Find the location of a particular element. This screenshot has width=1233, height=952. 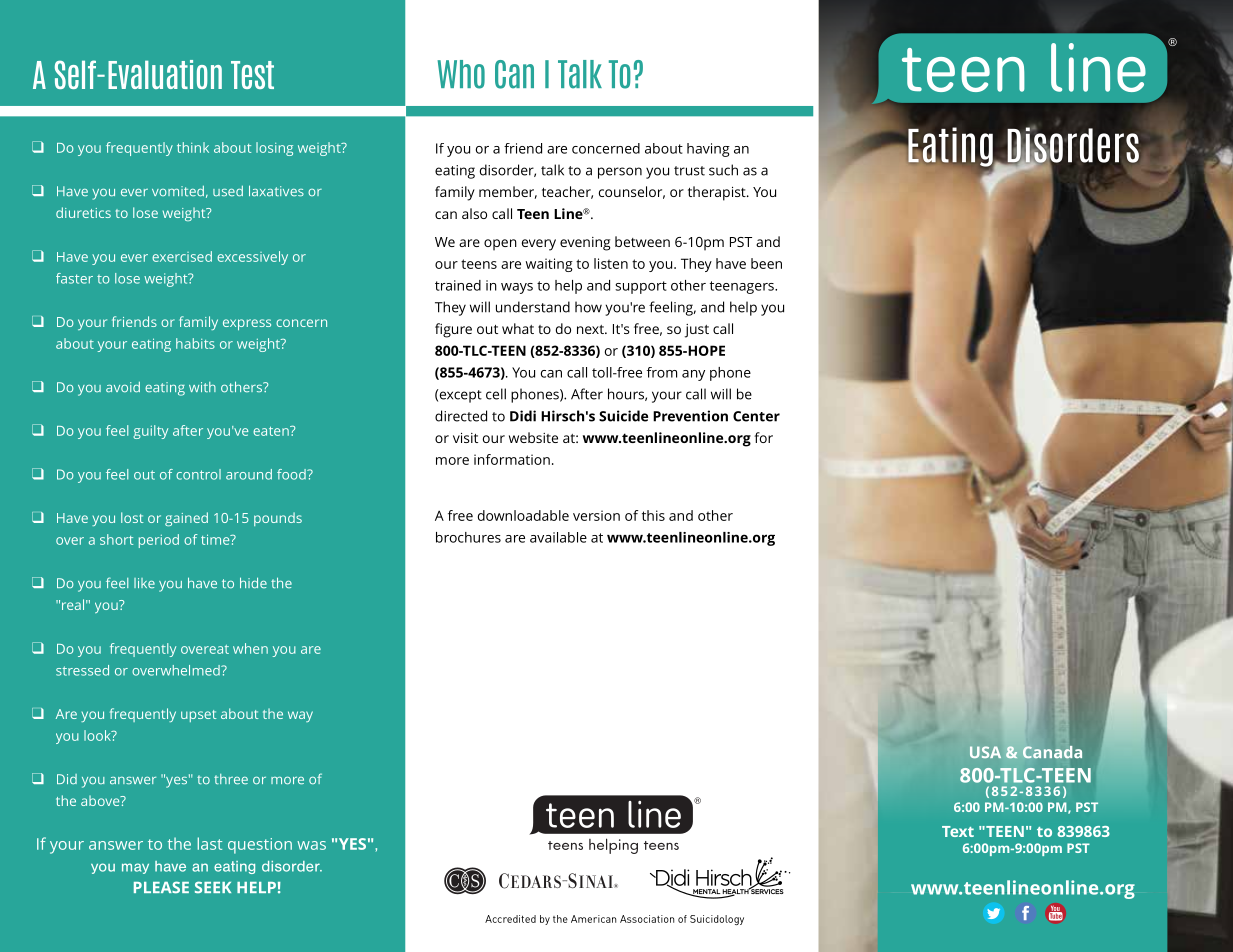

when is located at coordinates (250, 648).
